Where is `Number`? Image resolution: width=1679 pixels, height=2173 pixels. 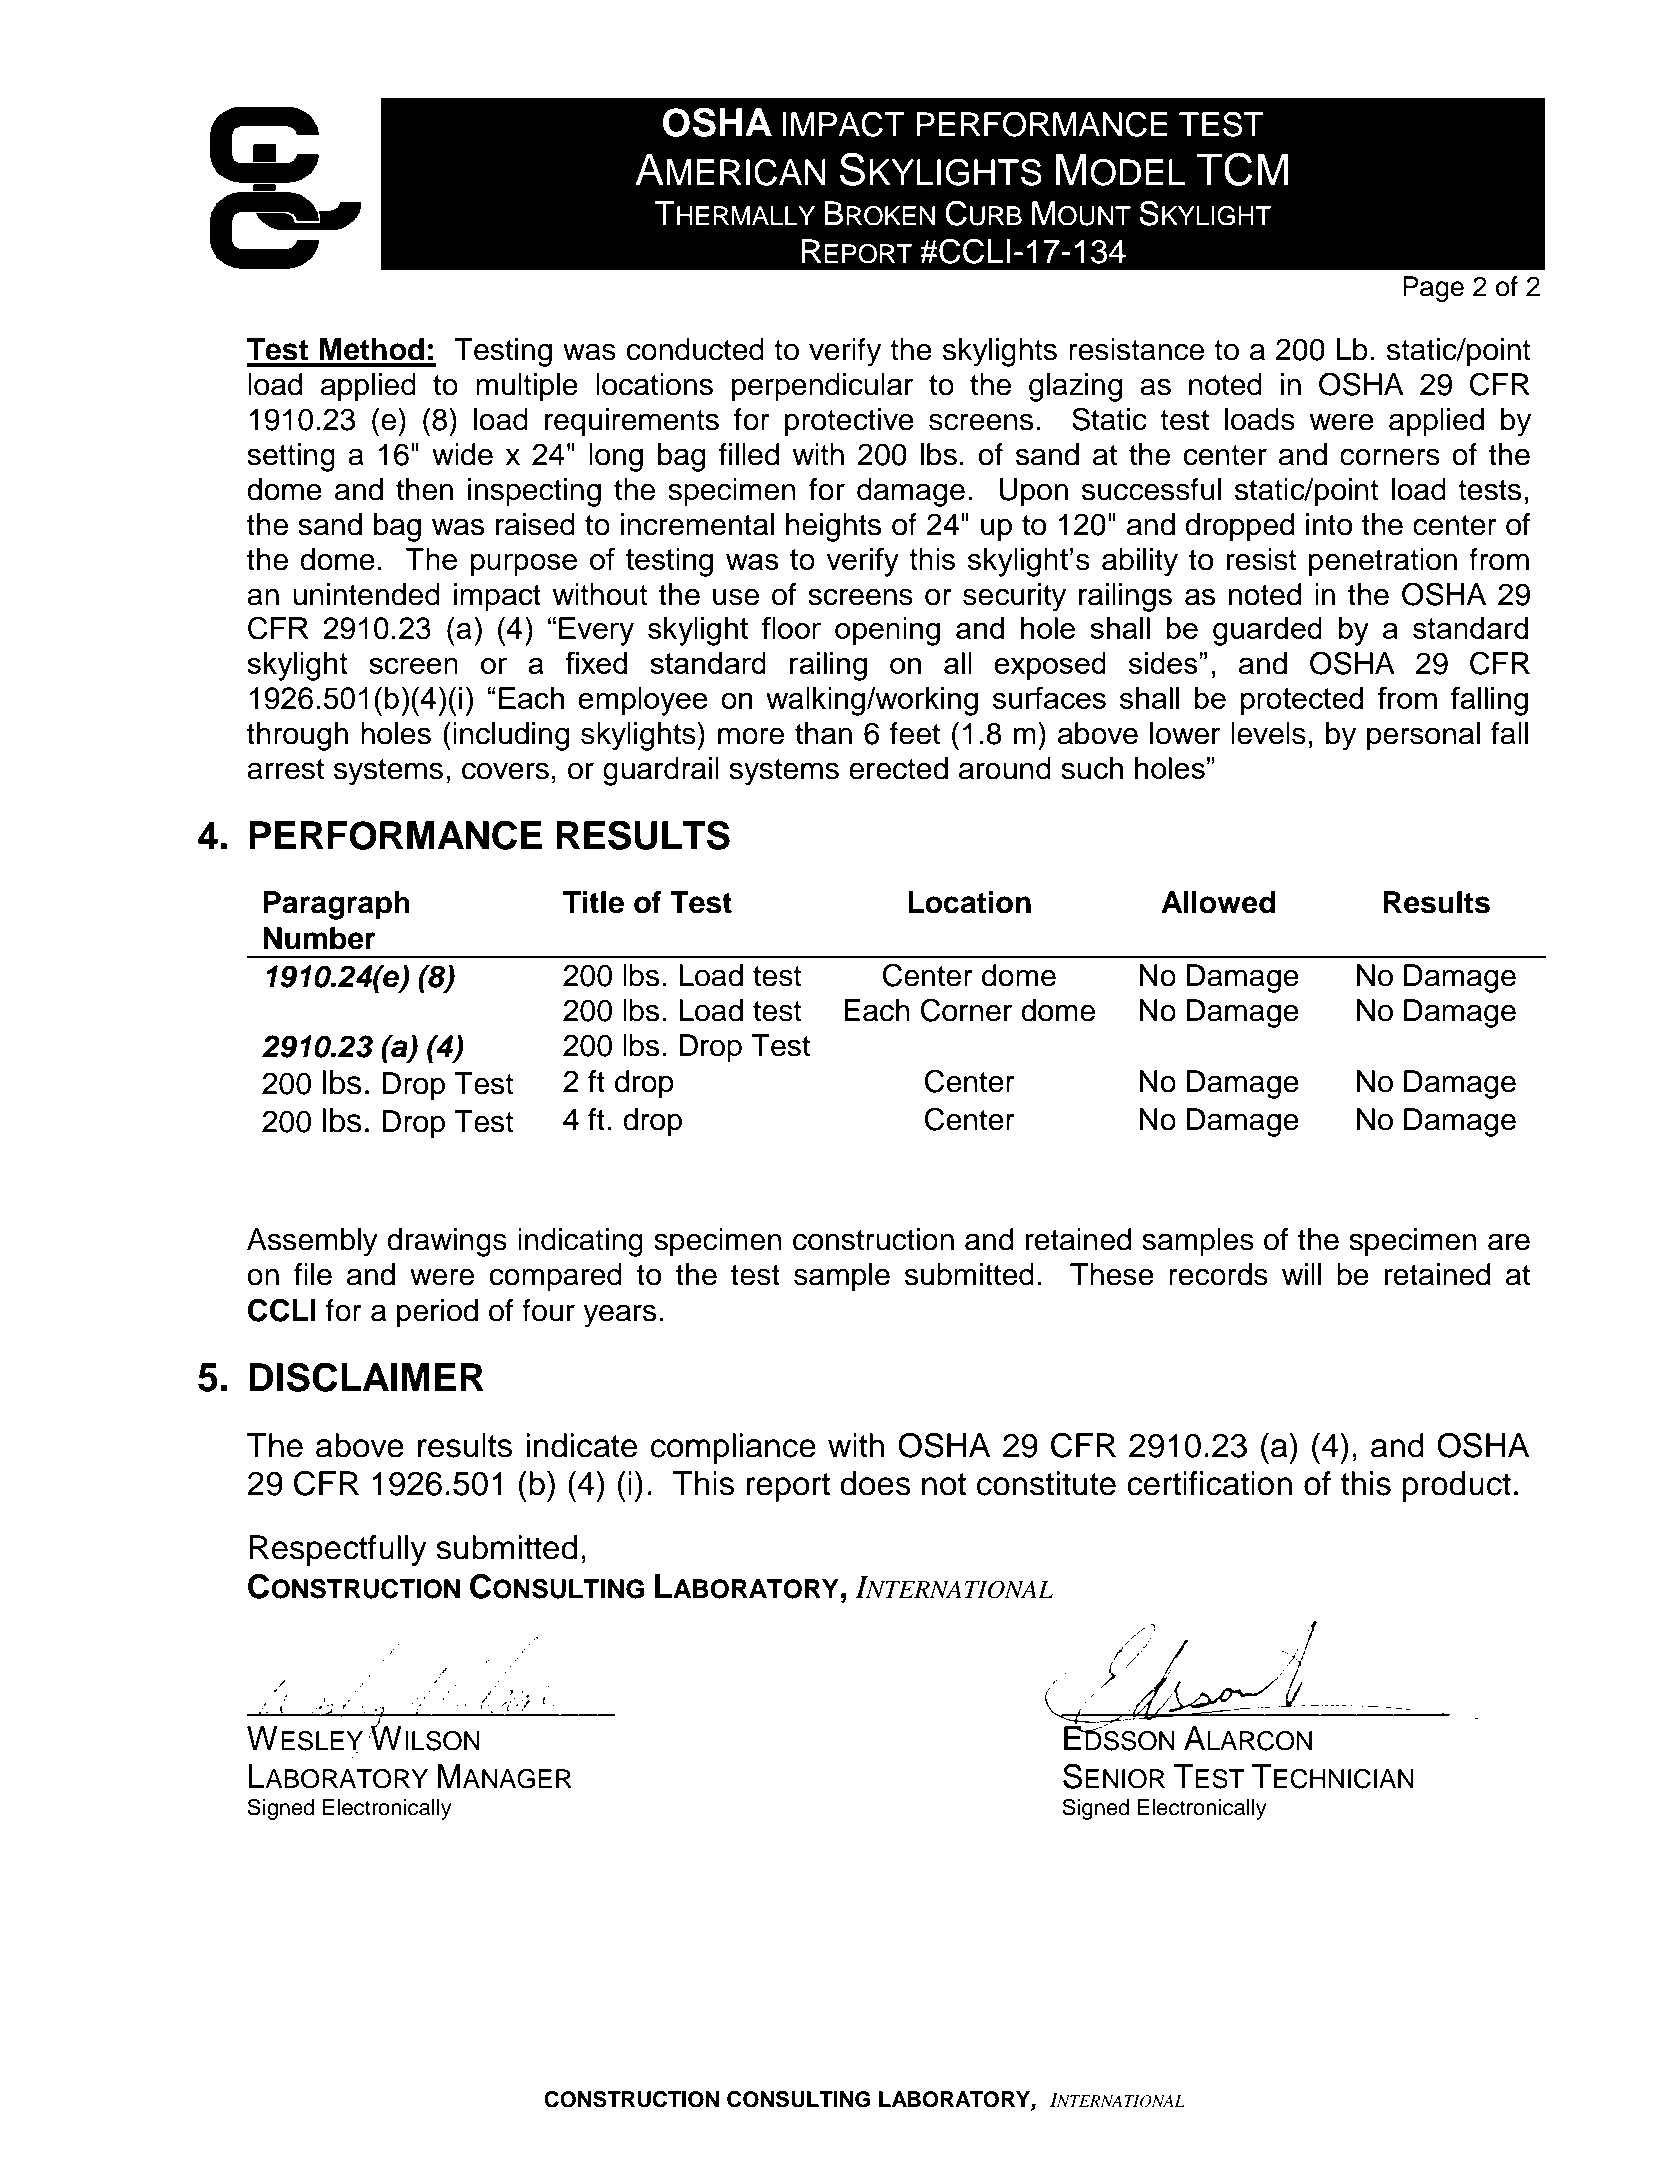
Number is located at coordinates (319, 938).
